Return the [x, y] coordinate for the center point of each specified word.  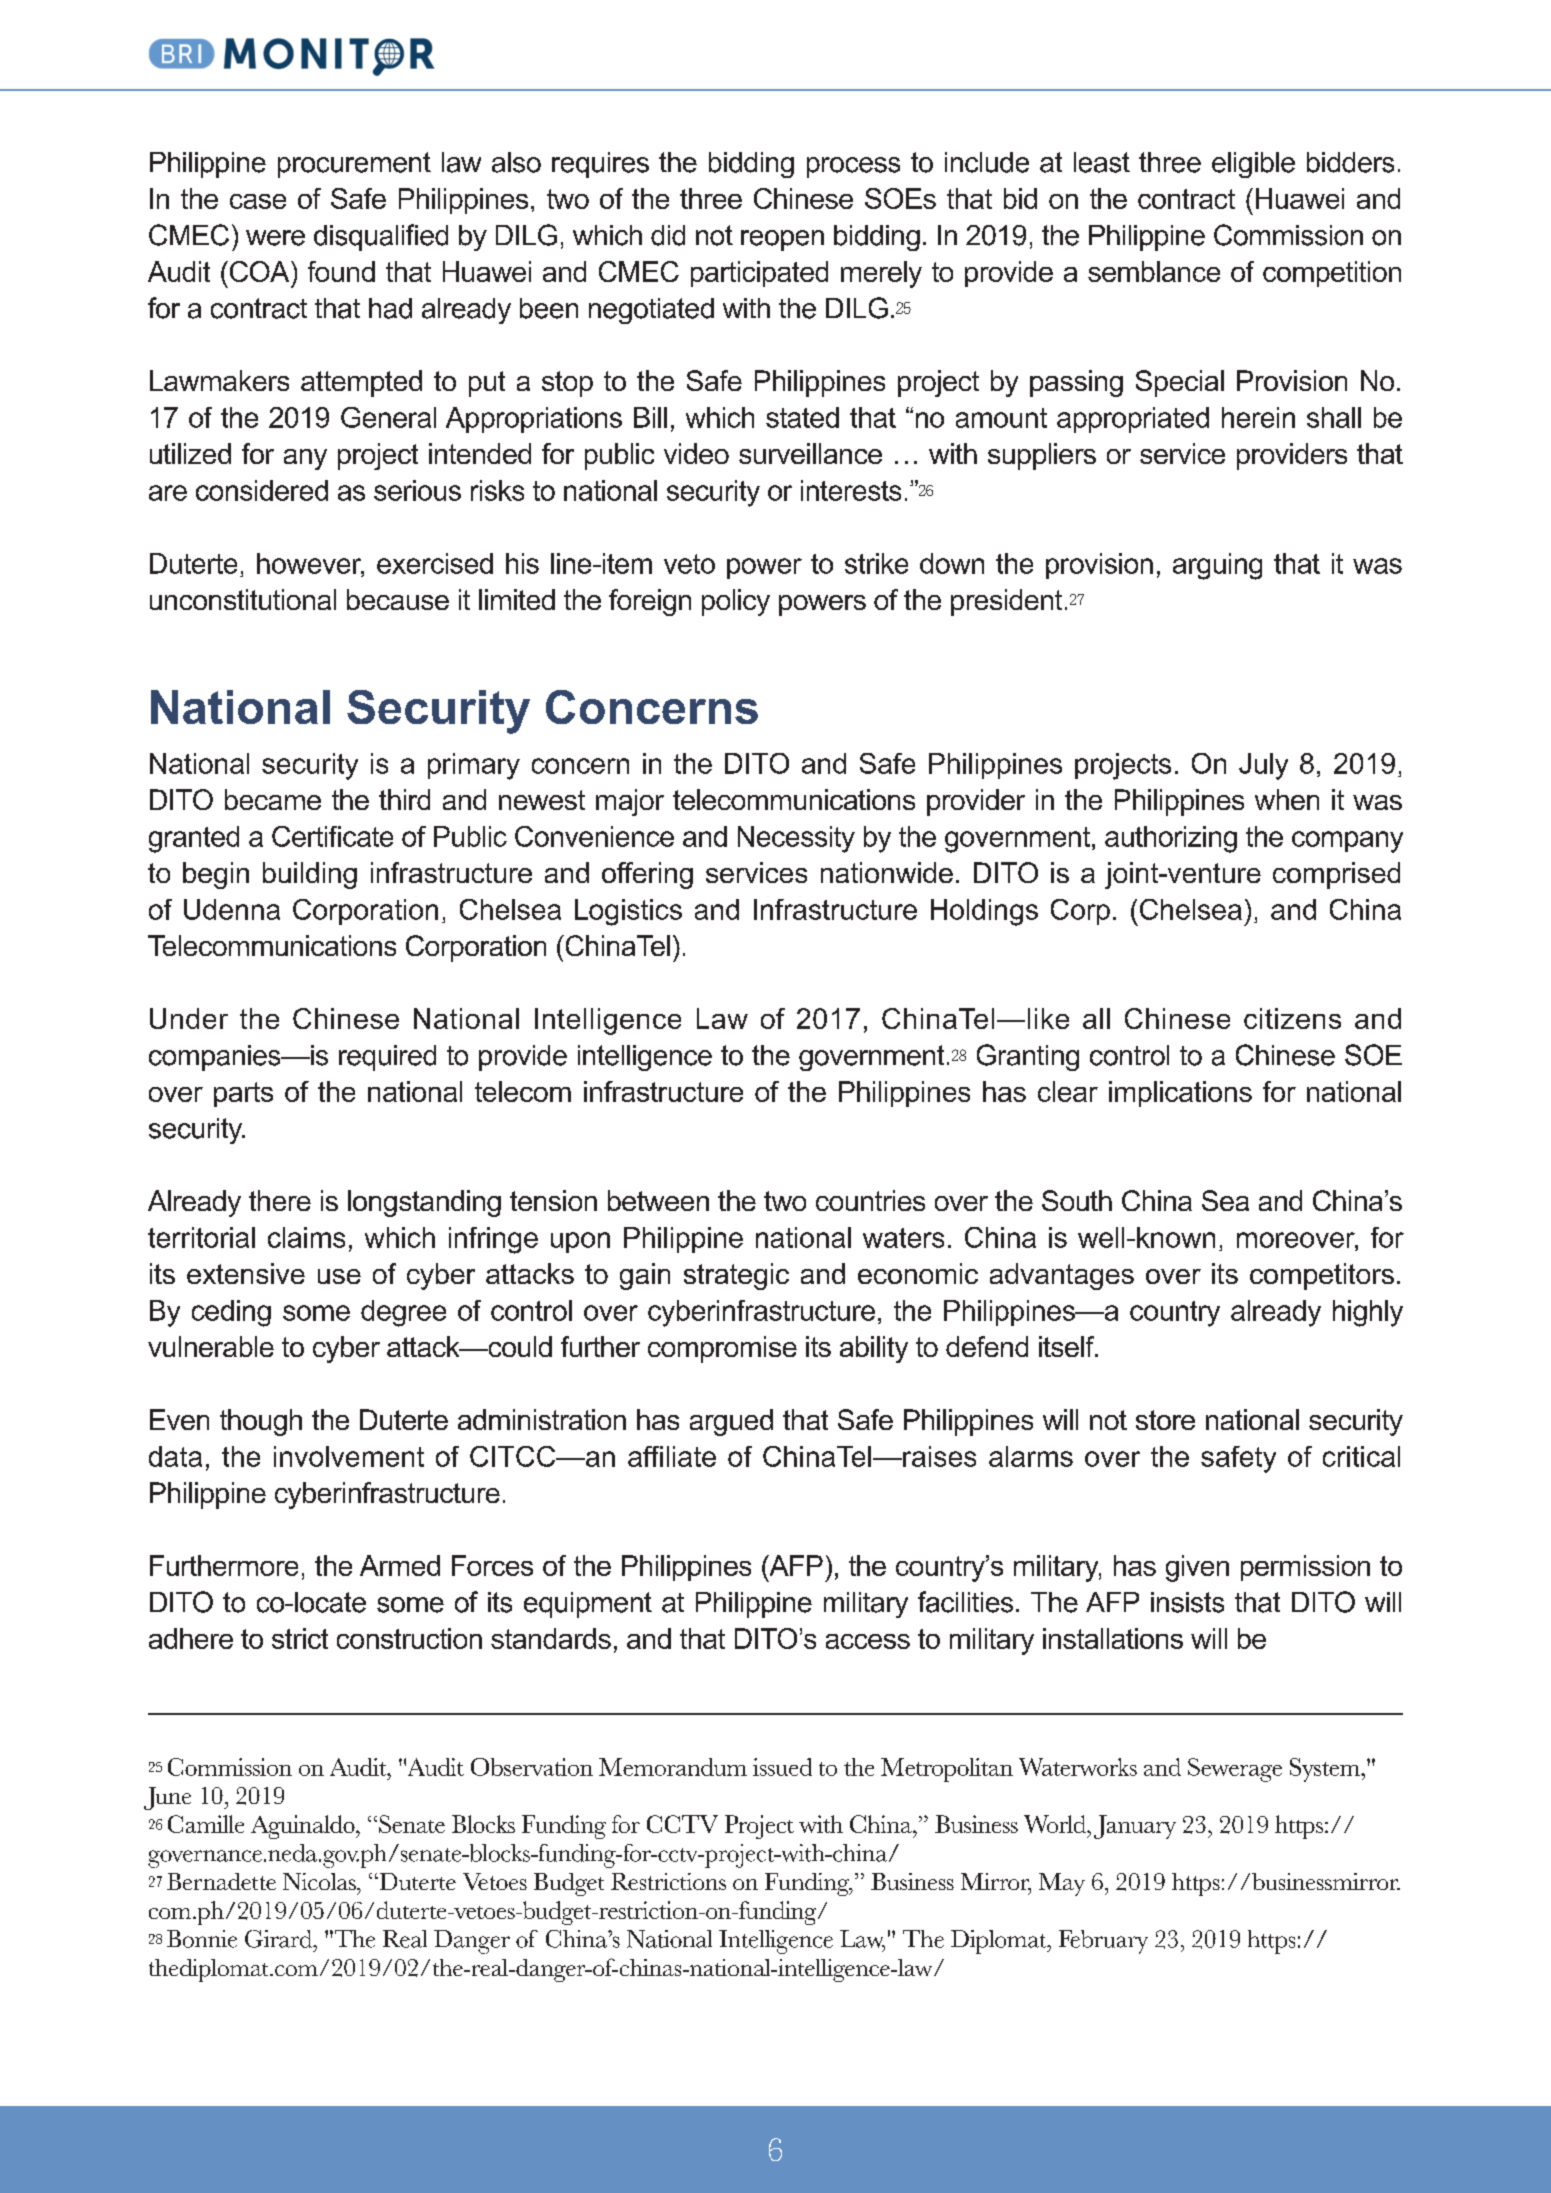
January [1135, 1827]
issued [782, 1767]
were [275, 238]
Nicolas [320, 1881]
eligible [1253, 165]
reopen [782, 240]
